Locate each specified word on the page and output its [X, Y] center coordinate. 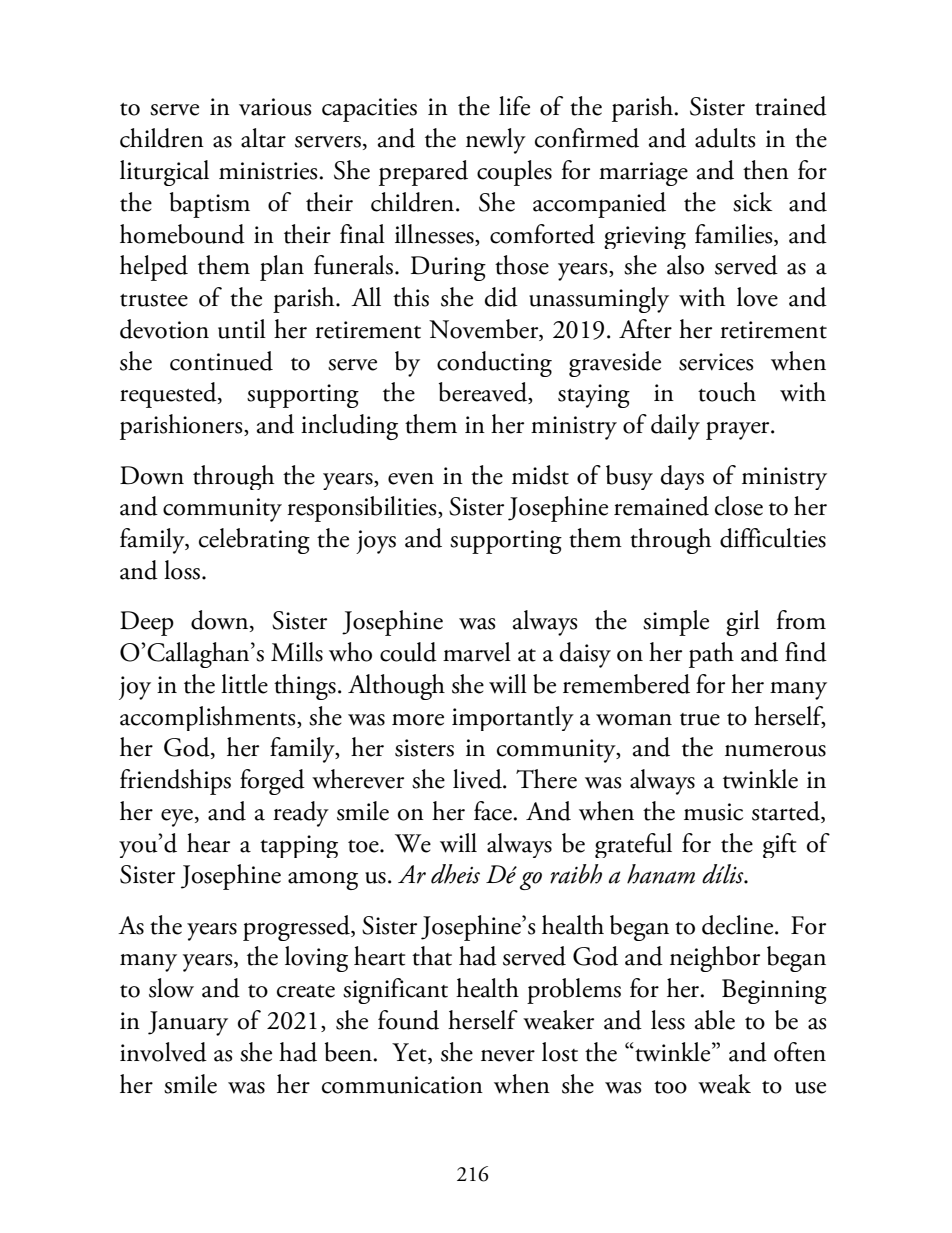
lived [478, 779]
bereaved [484, 393]
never [508, 1056]
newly [496, 141]
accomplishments [209, 718]
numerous [775, 751]
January [188, 1023]
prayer [739, 431]
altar [263, 138]
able [715, 1020]
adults [725, 138]
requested [169, 395]
